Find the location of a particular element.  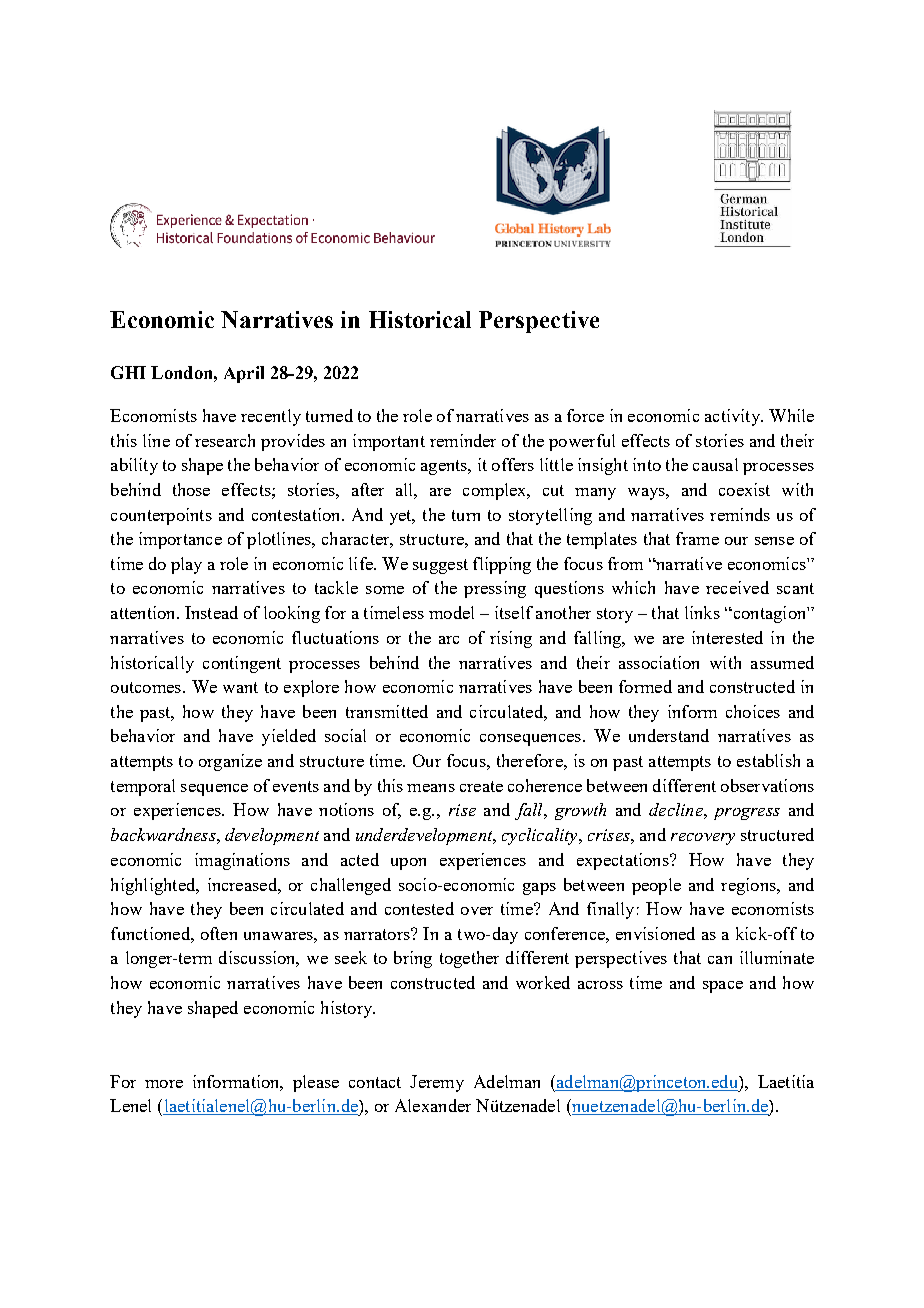

contested is located at coordinates (419, 908).
